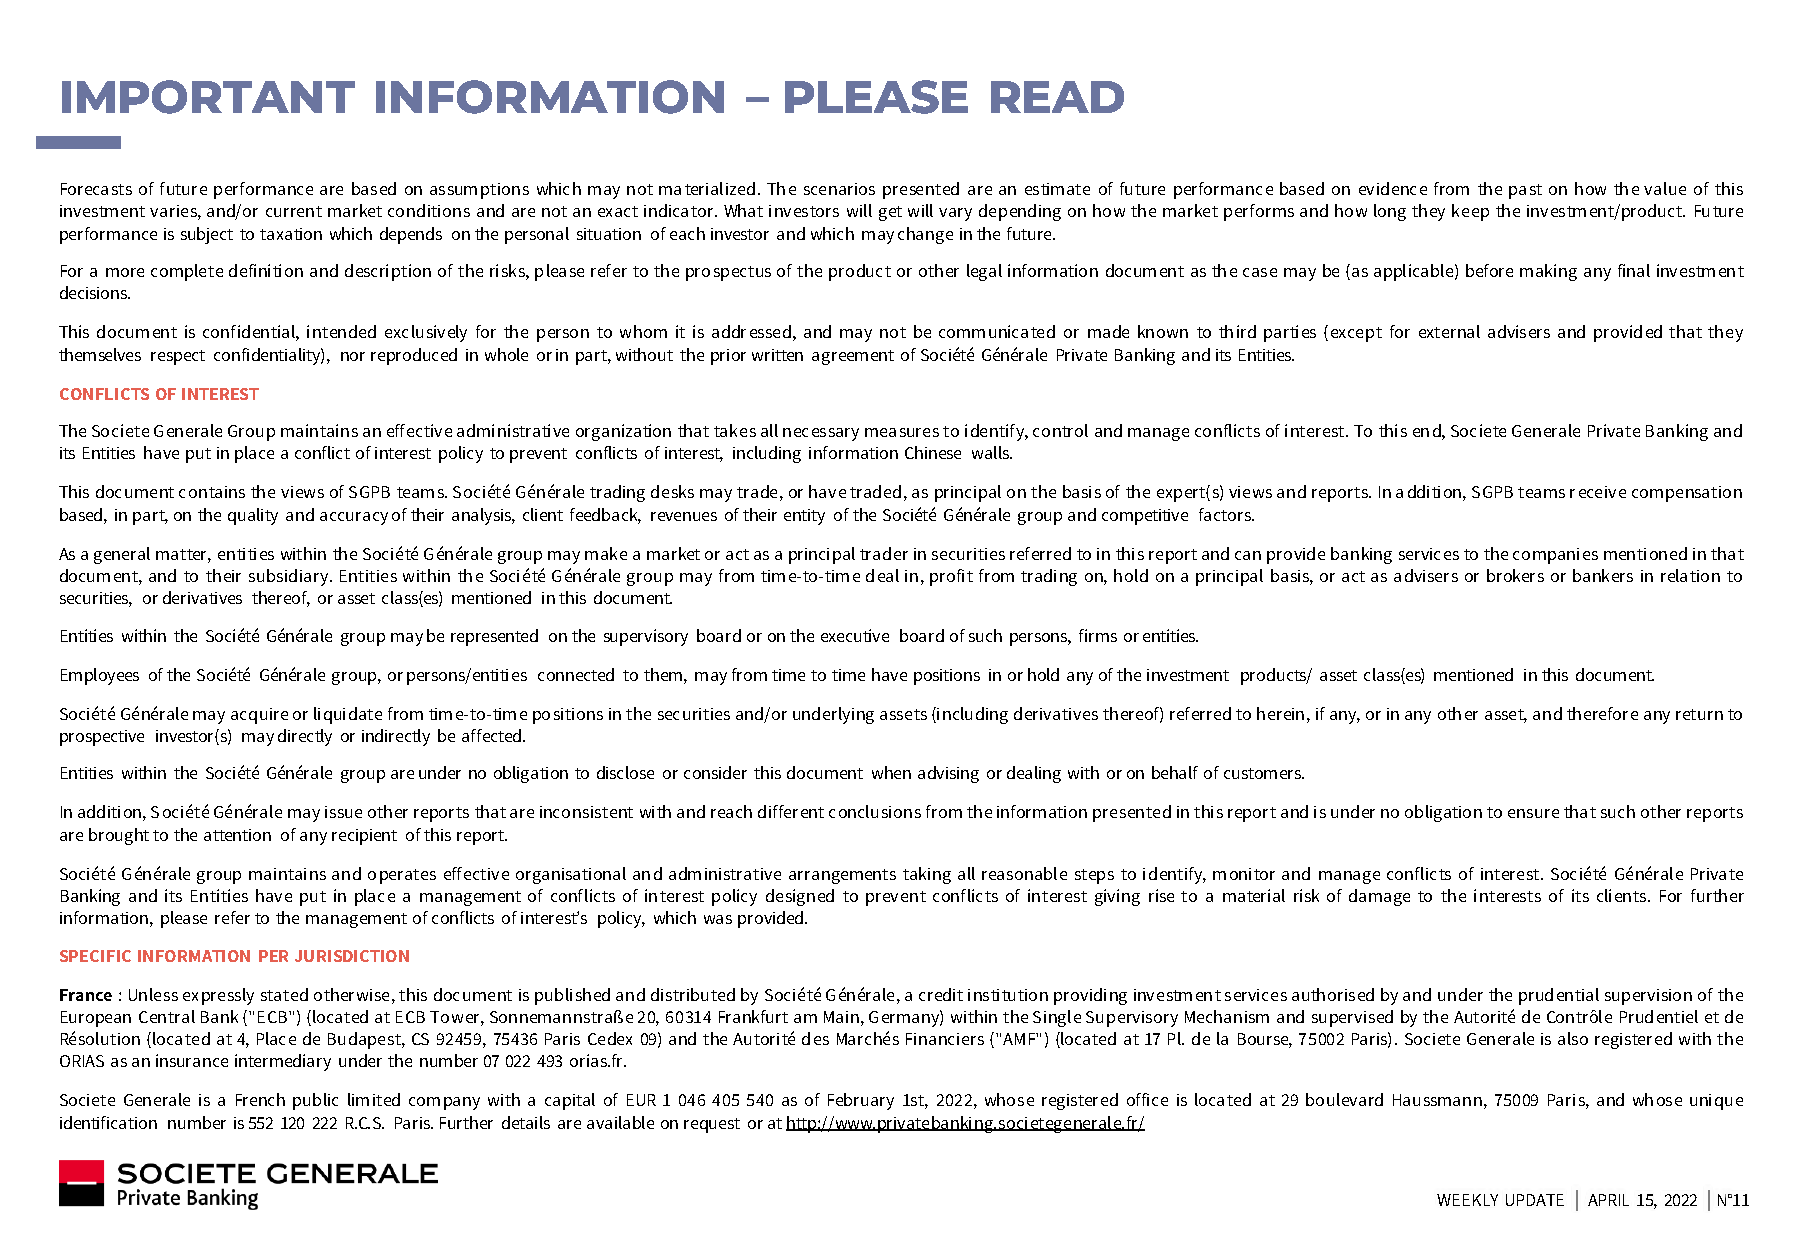  Describe the element at coordinates (1057, 97) in the document. I see `READ` at that location.
